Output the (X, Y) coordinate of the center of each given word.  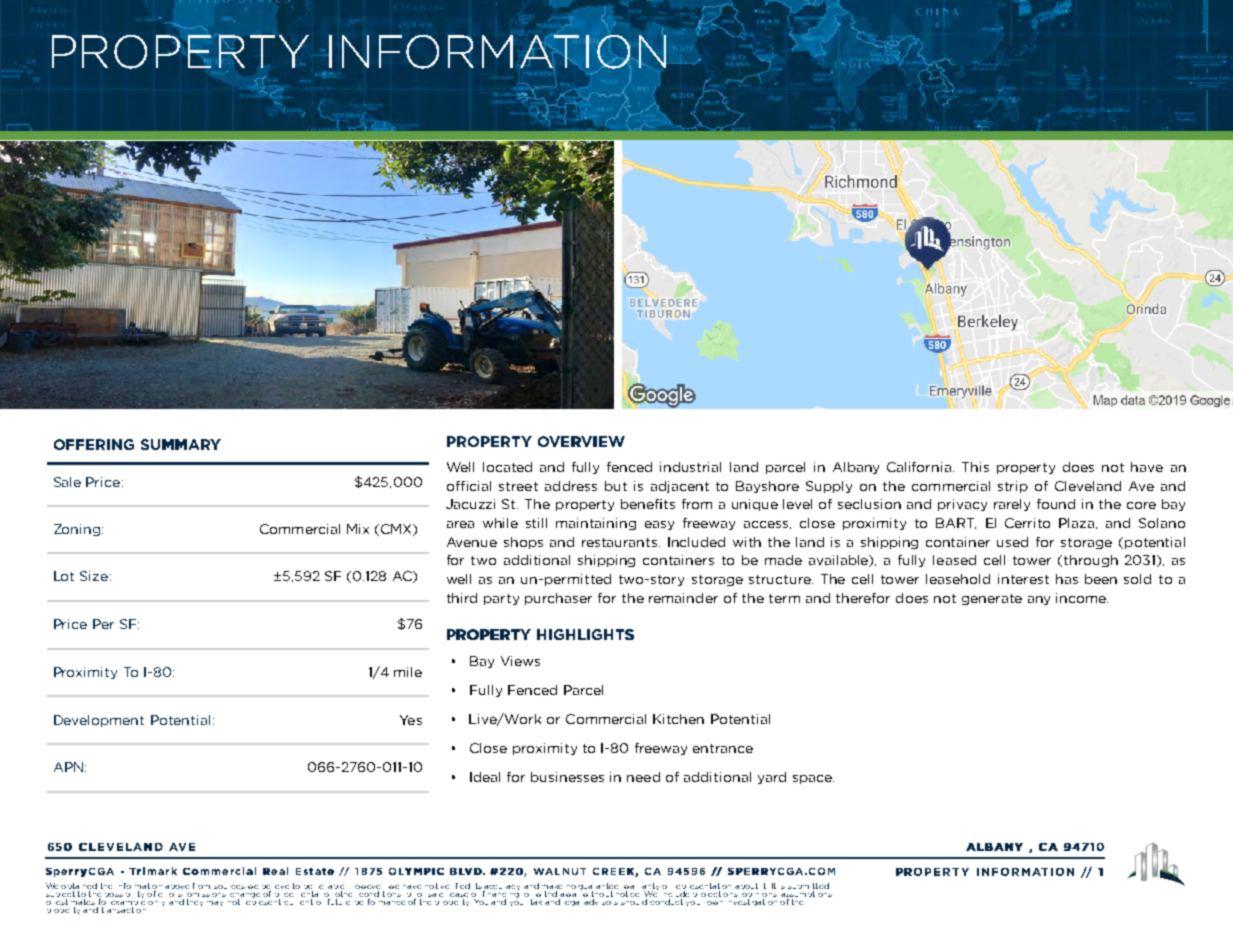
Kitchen (678, 719)
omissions (206, 892)
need (643, 777)
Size (94, 576)
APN (68, 767)
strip (1013, 487)
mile (408, 672)
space (813, 779)
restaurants (621, 542)
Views (520, 661)
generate (992, 599)
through (1091, 561)
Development (99, 721)
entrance (723, 748)
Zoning (77, 530)
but (616, 486)
